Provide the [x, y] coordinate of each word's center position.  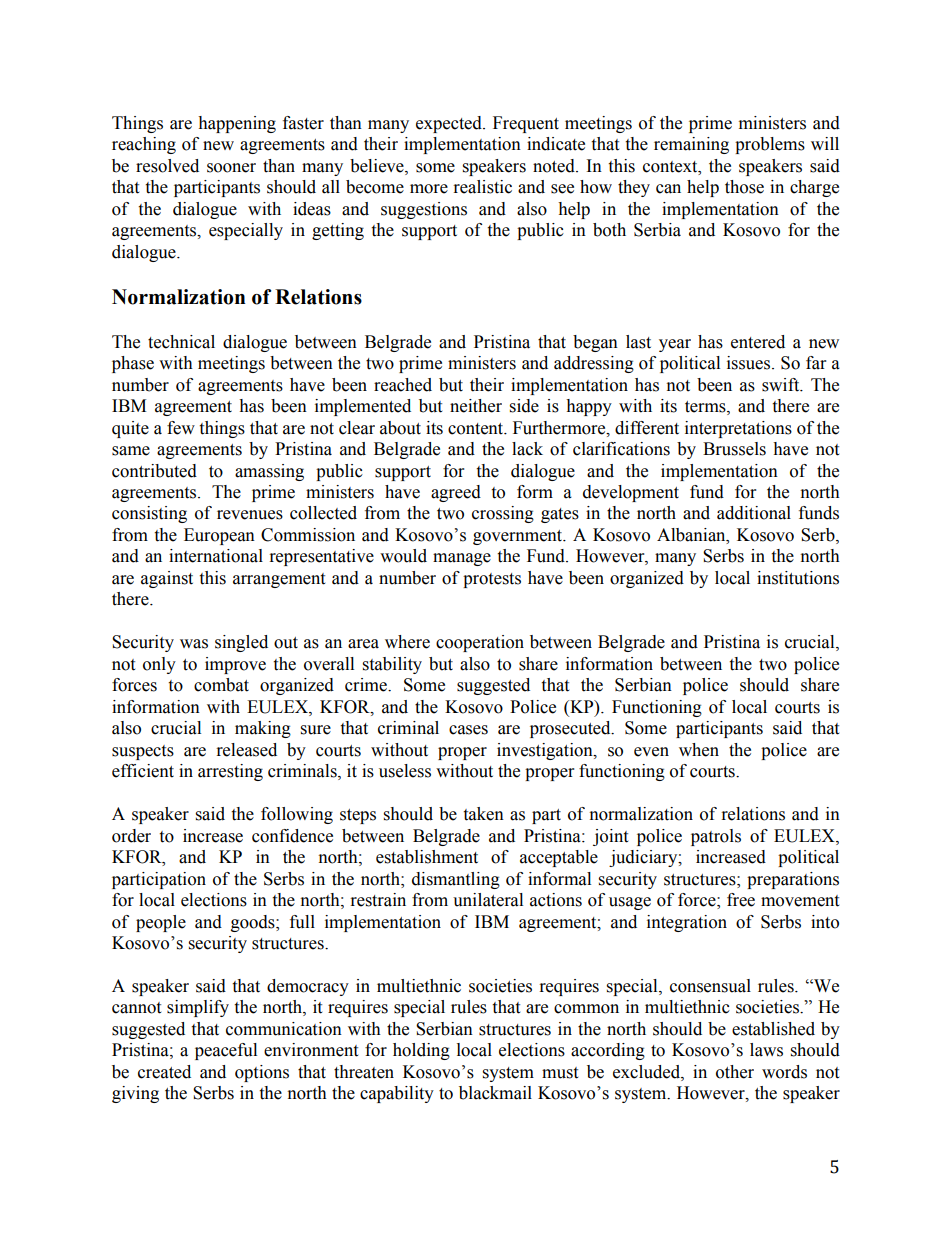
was [194, 644]
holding [421, 1051]
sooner [231, 168]
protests [492, 580]
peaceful [226, 1051]
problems [770, 145]
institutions [798, 578]
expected [450, 124]
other [735, 1072]
